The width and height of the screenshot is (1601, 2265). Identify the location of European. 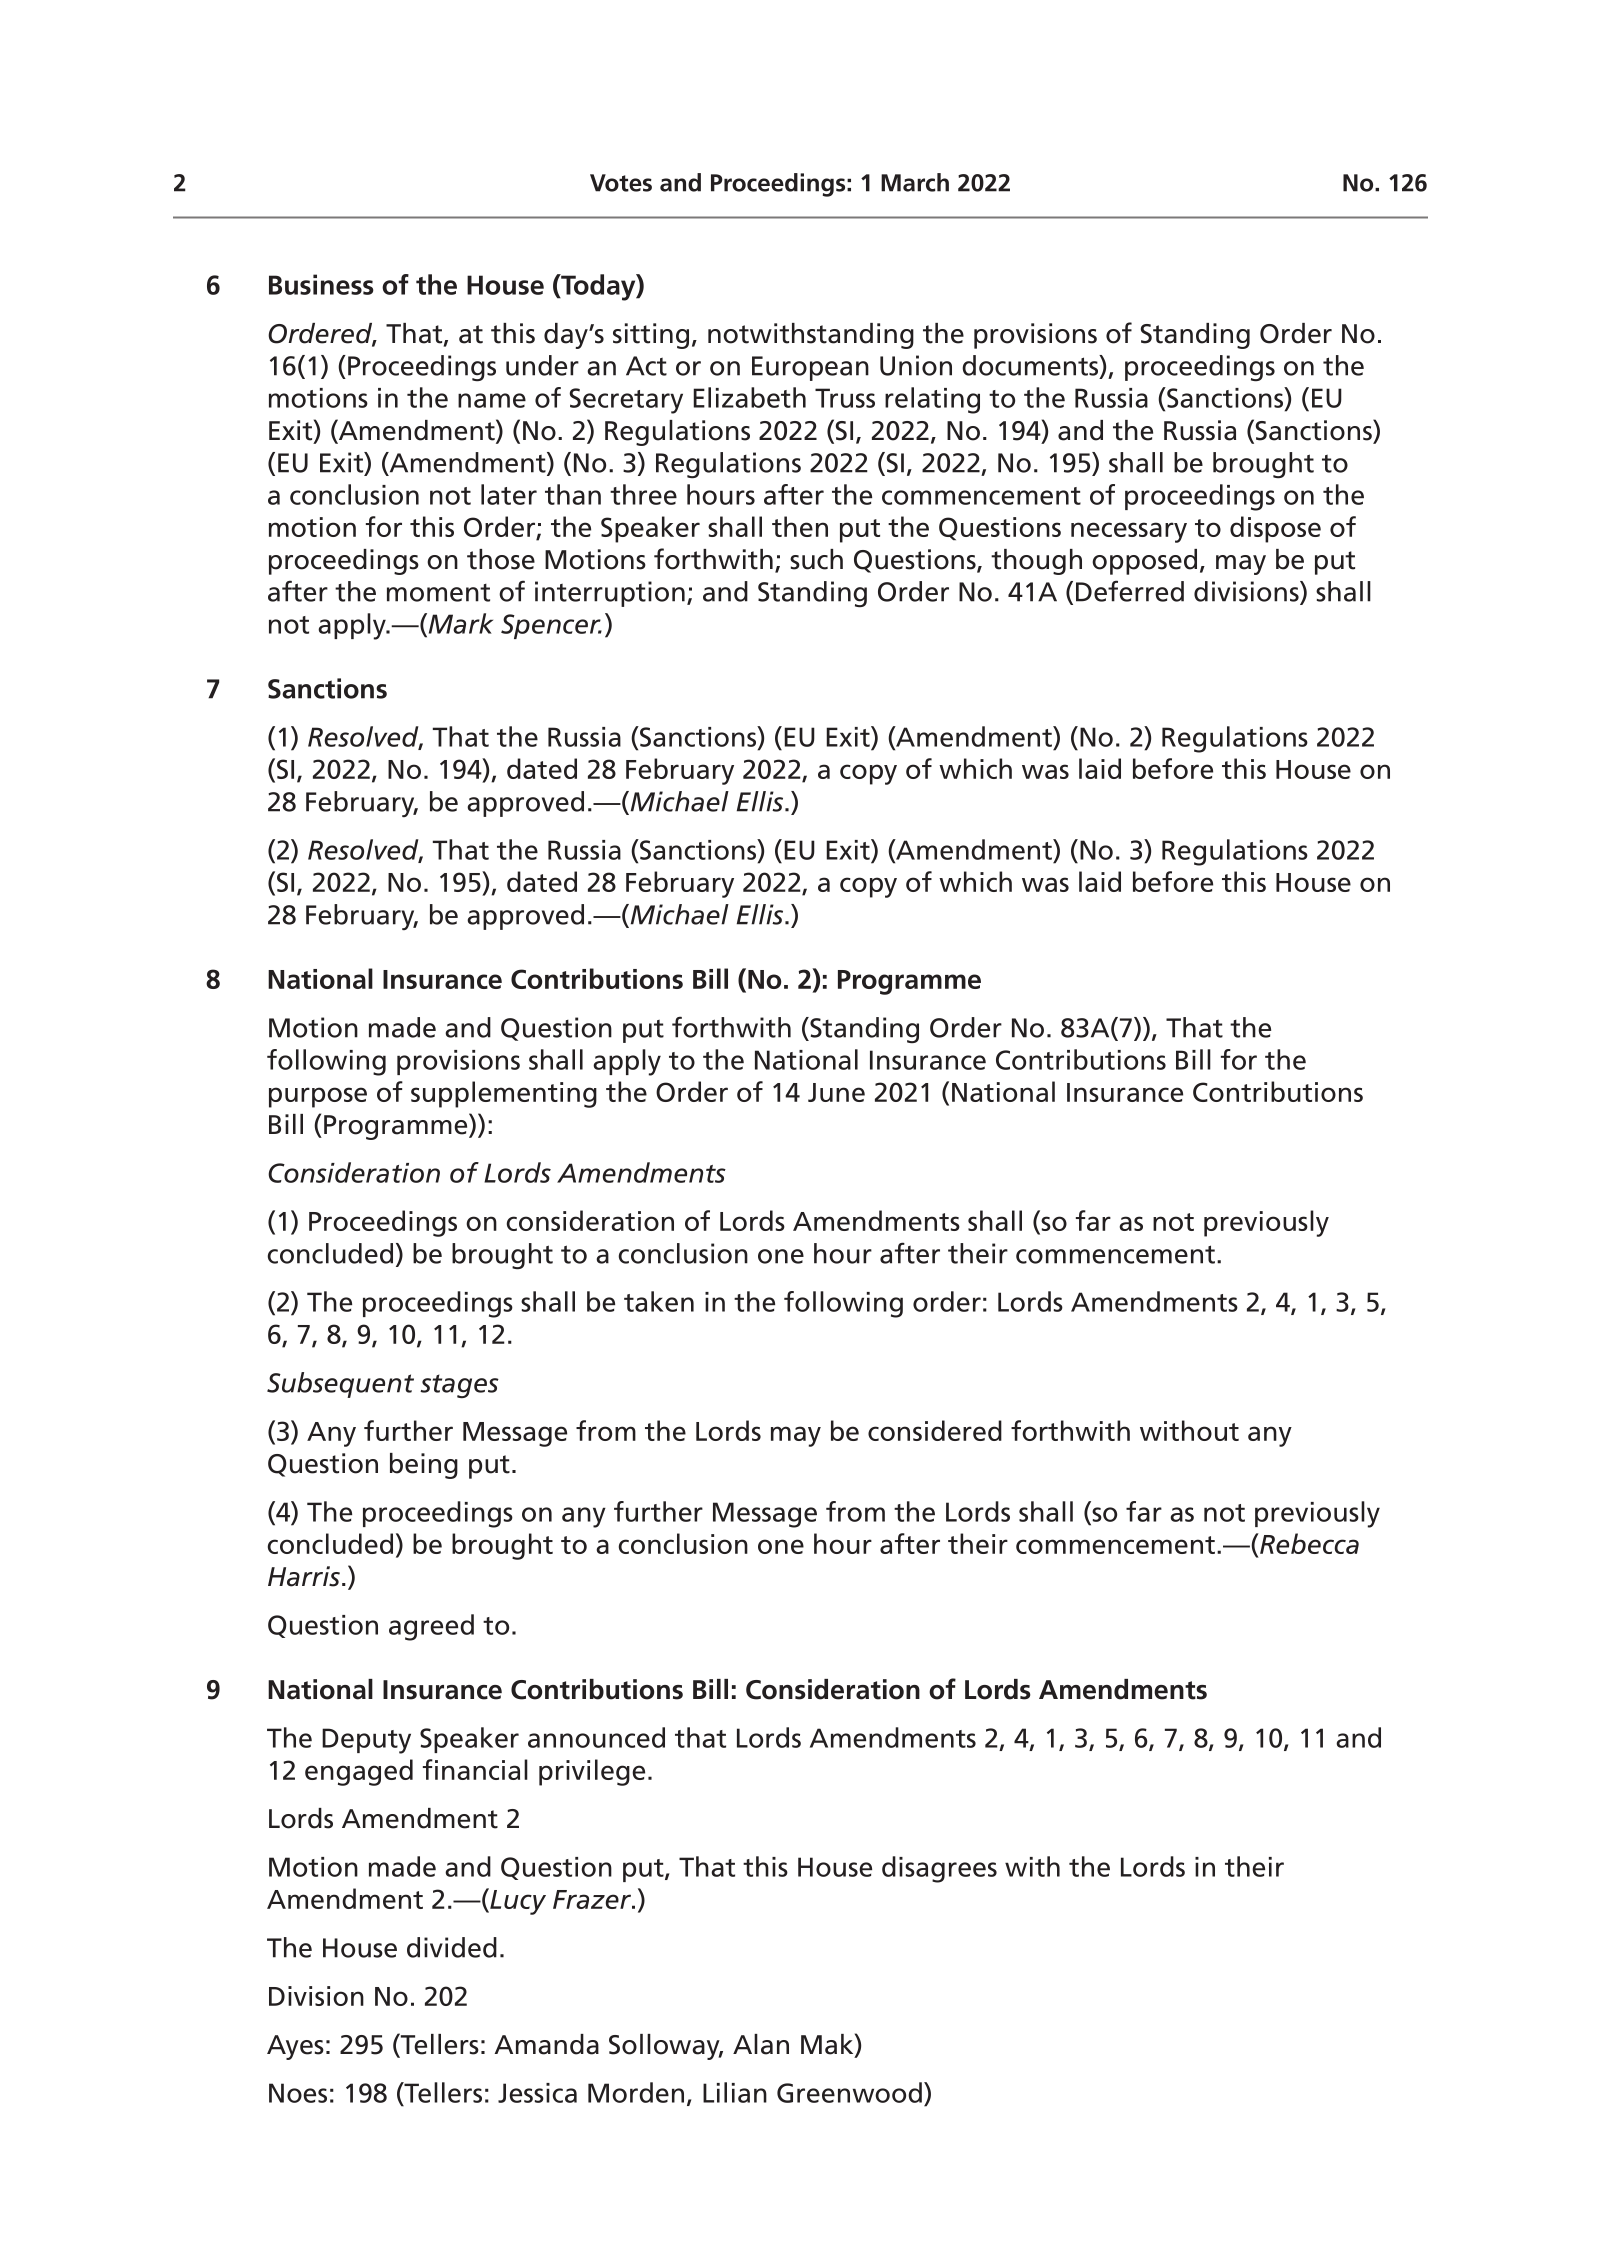
(810, 368).
